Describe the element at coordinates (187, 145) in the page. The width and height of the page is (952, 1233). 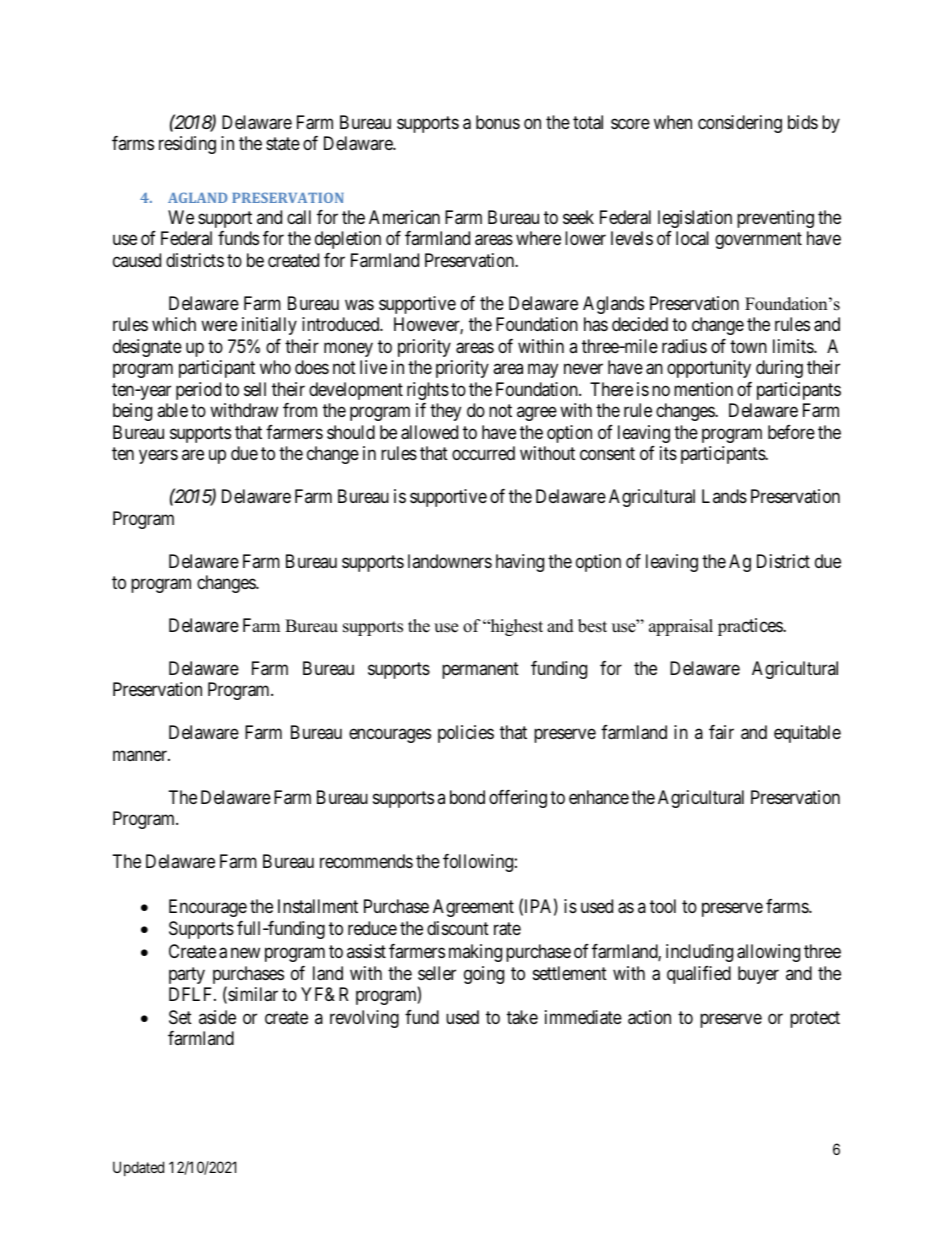
I see `residing` at that location.
